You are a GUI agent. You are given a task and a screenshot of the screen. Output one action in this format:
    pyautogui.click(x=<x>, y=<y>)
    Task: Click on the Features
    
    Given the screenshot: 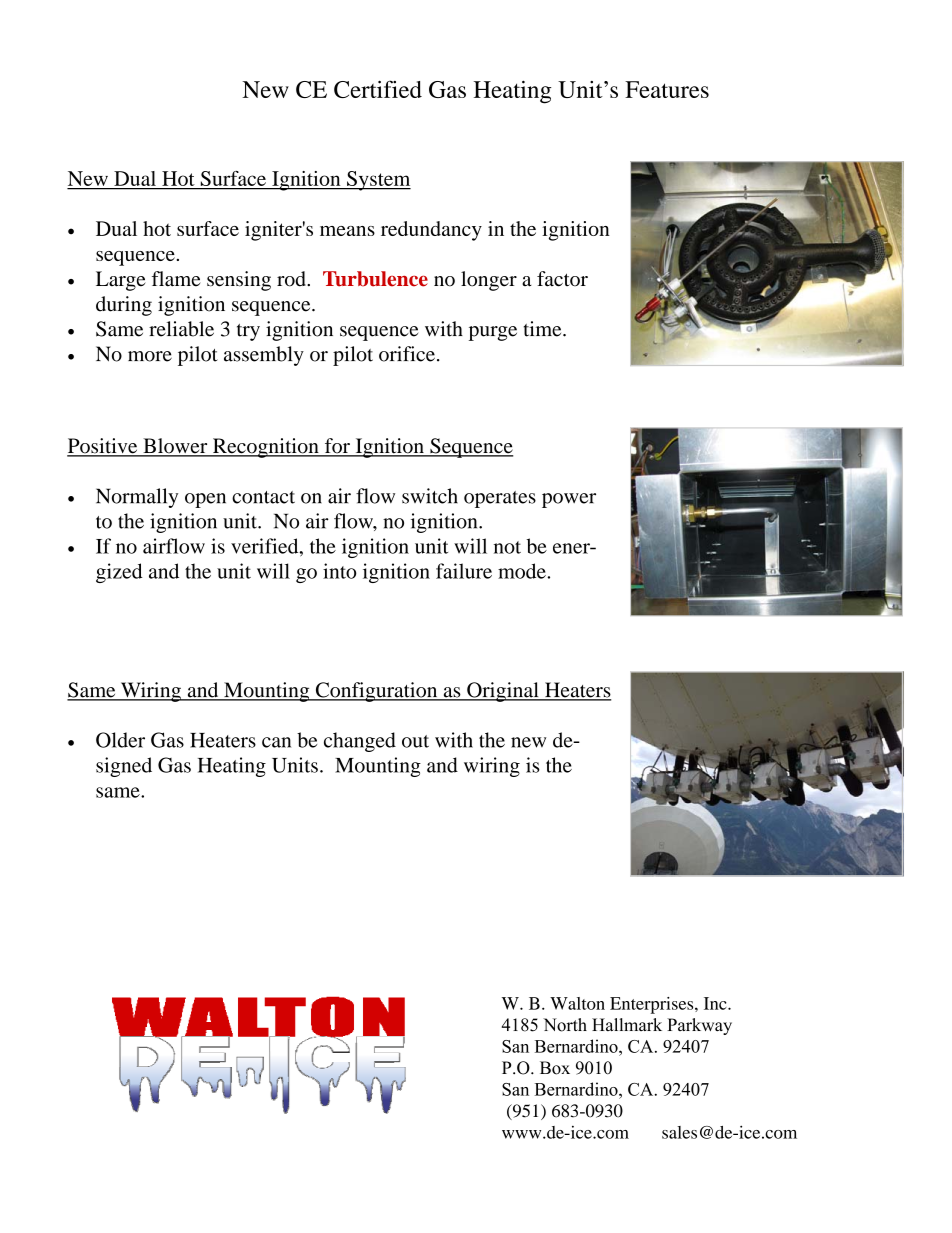 What is the action you would take?
    pyautogui.click(x=667, y=89)
